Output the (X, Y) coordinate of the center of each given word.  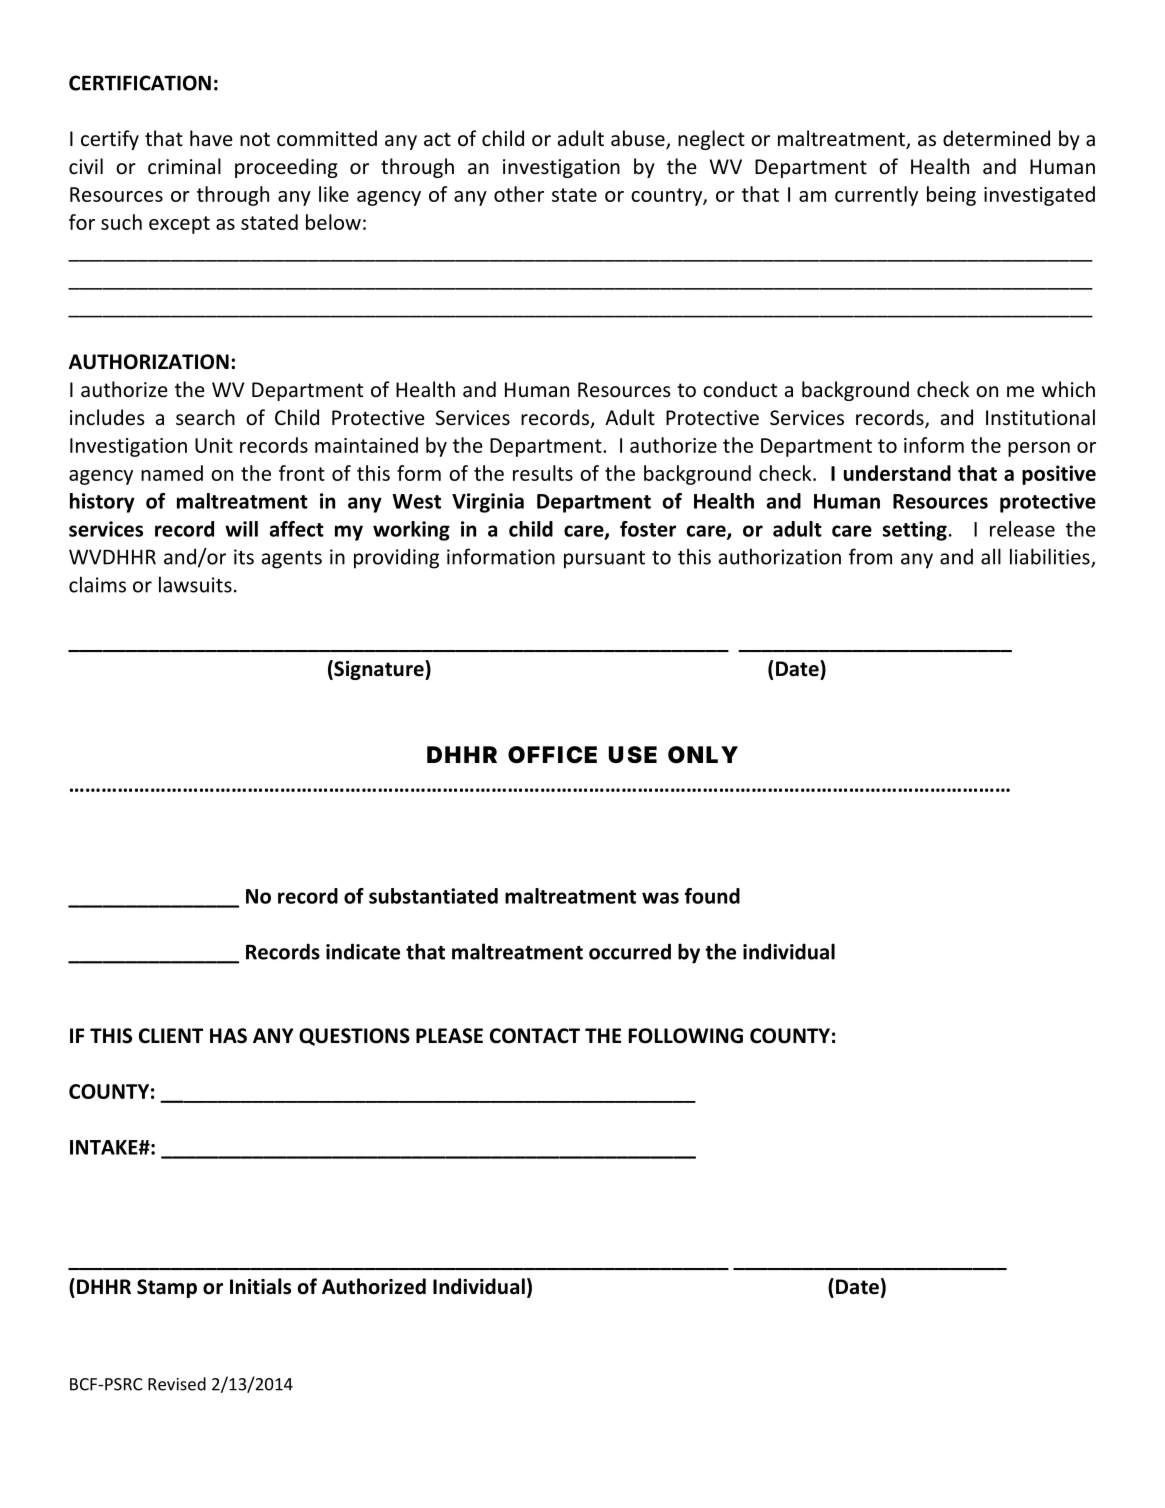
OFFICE (552, 755)
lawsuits (195, 584)
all (991, 556)
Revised (177, 1384)
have (211, 138)
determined (996, 138)
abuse (639, 139)
